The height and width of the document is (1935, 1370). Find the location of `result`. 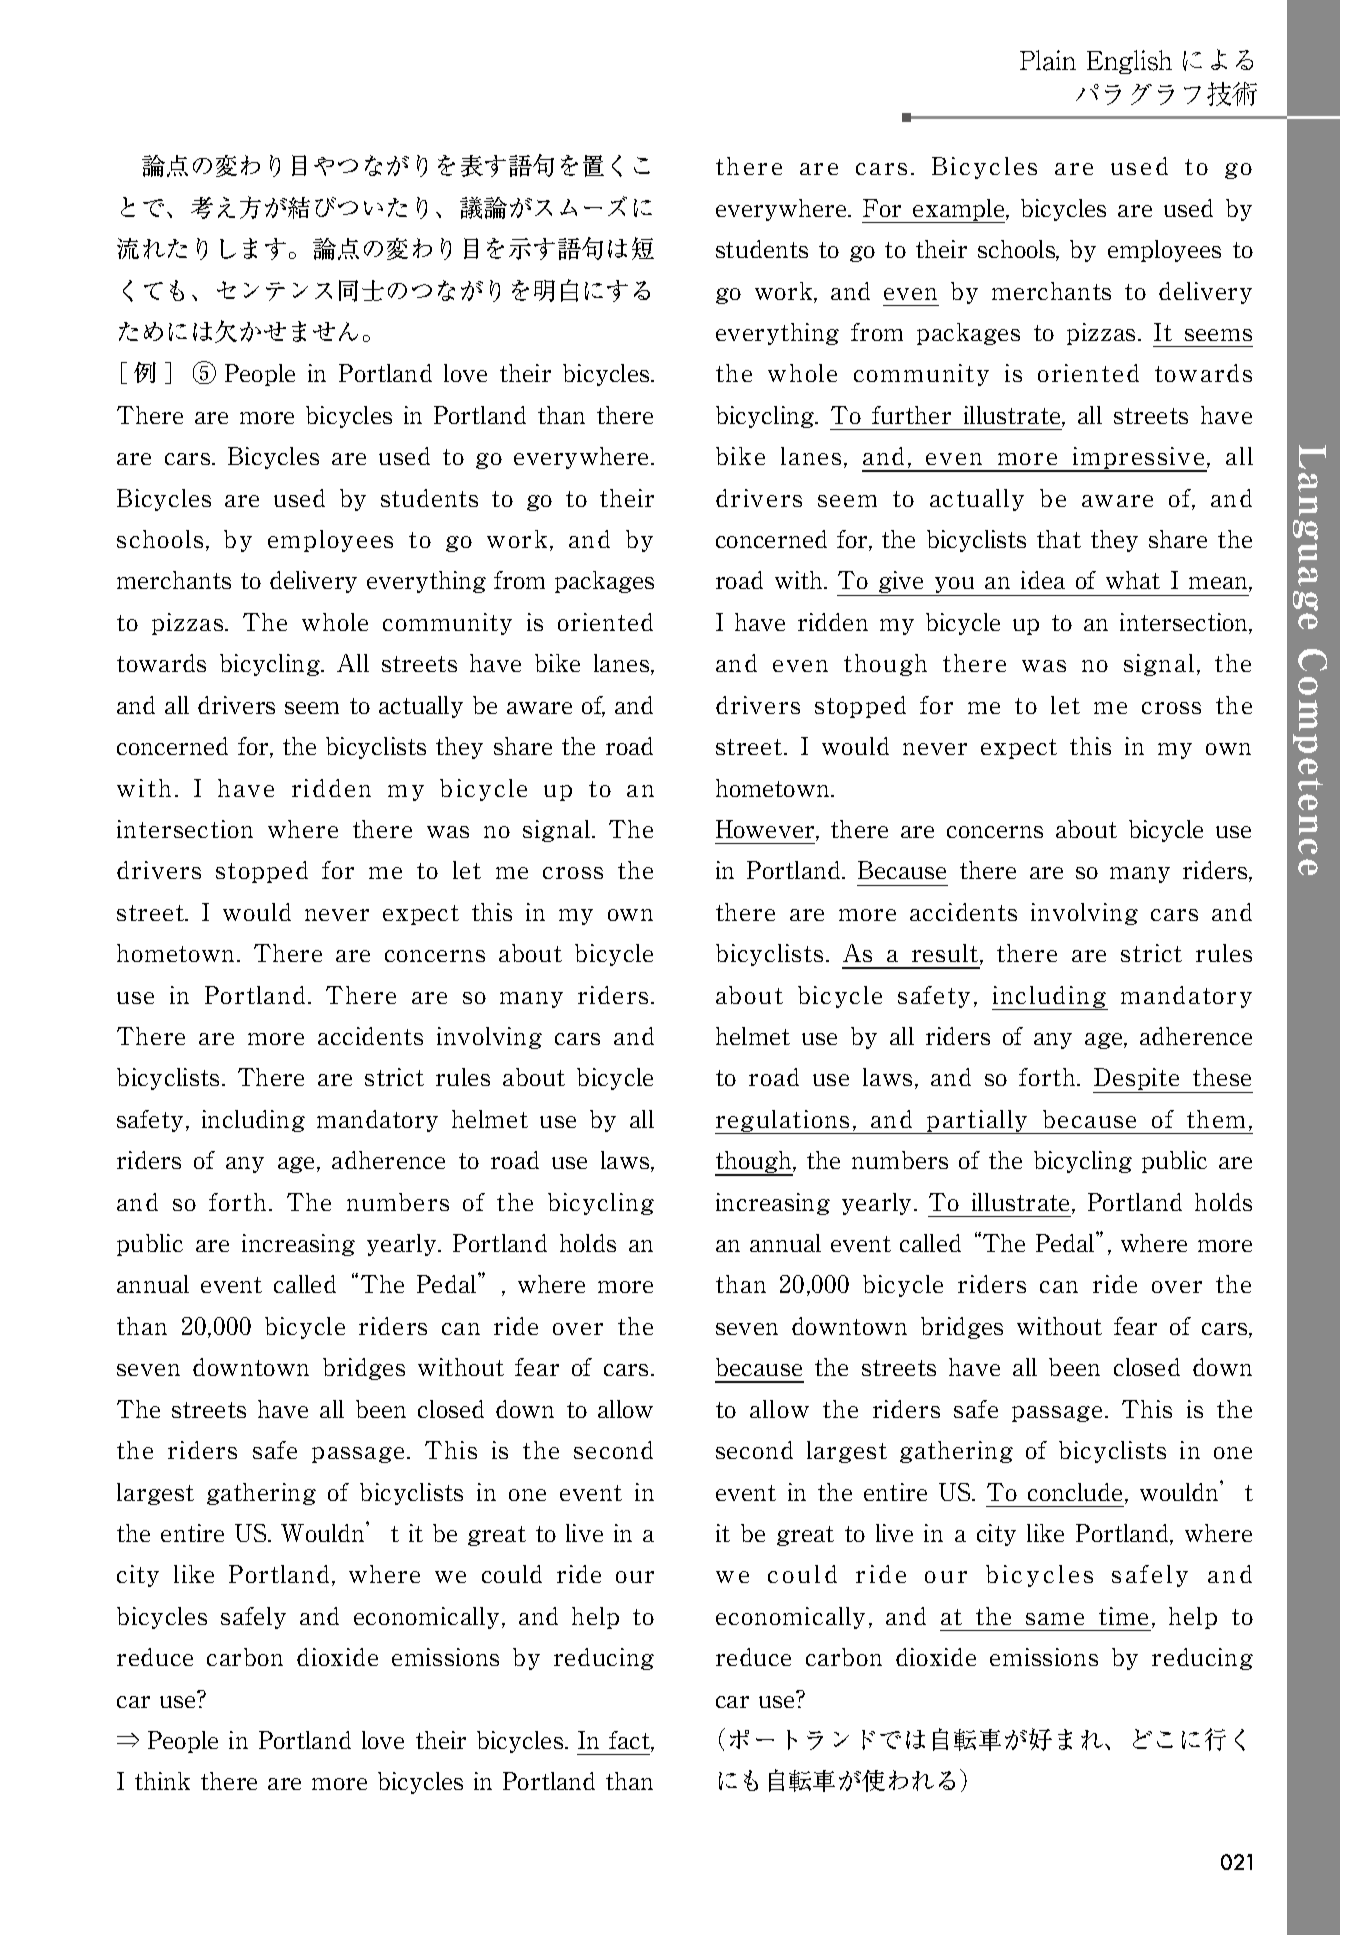

result is located at coordinates (946, 954).
